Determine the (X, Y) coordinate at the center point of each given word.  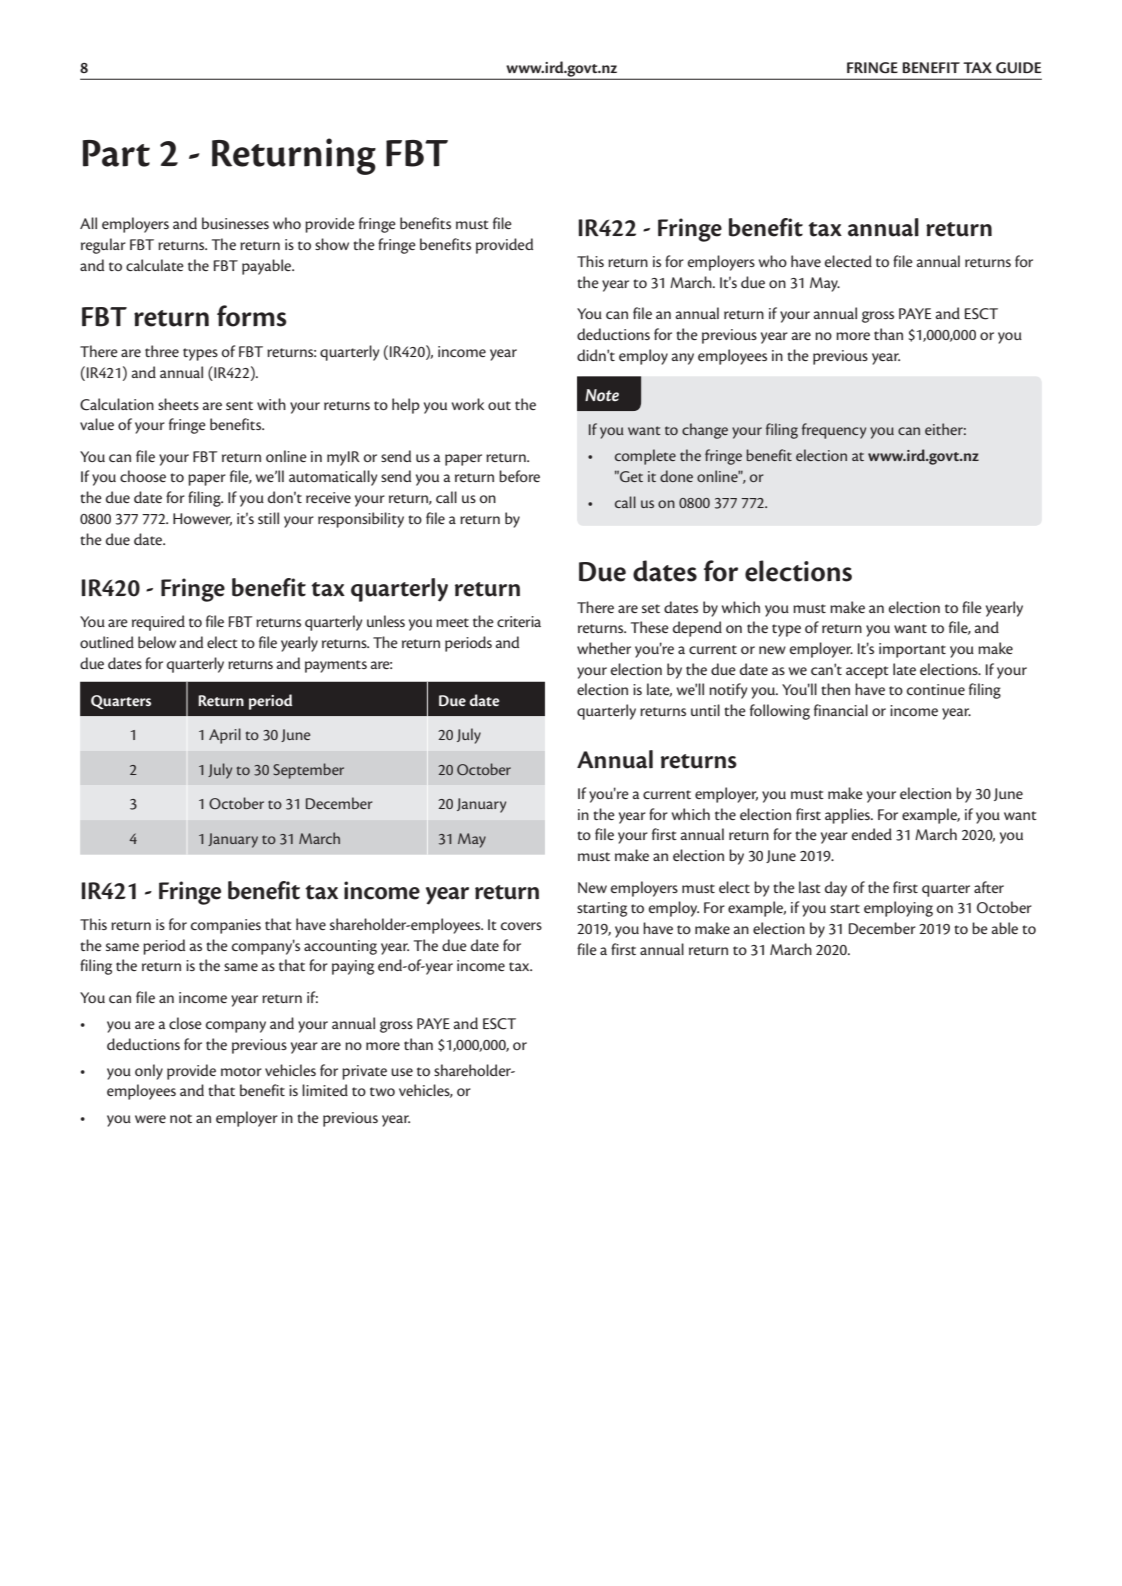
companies (226, 926)
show (332, 244)
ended (871, 834)
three (162, 351)
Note (602, 395)
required (158, 623)
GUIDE (1018, 68)
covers (521, 926)
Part (116, 153)
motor (241, 1071)
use (402, 1072)
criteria (519, 621)
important (912, 650)
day (836, 889)
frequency (834, 431)
